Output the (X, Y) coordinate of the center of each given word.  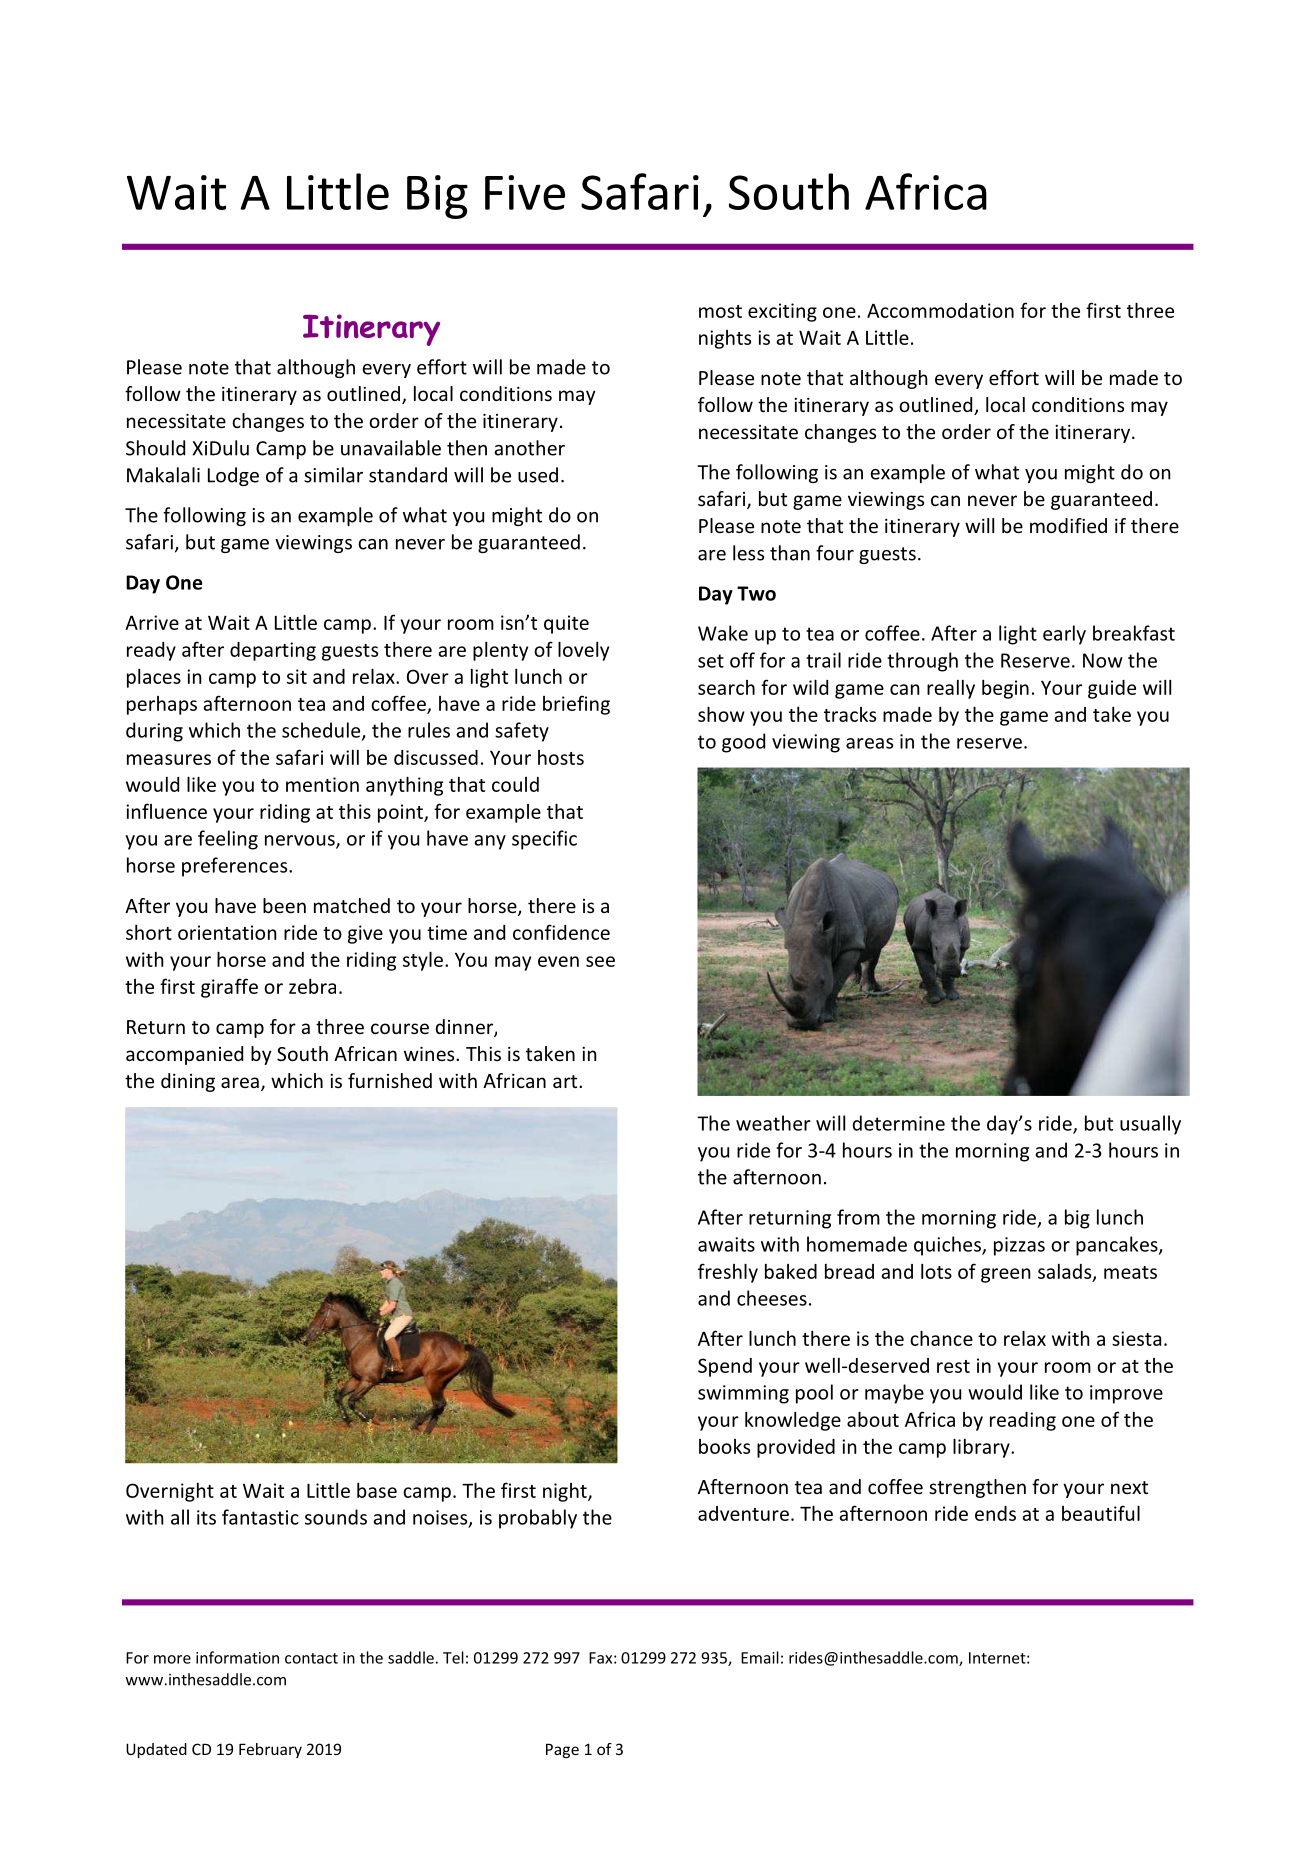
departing (273, 651)
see (600, 961)
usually (1150, 1125)
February (270, 1750)
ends (995, 1513)
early (1064, 635)
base (377, 1490)
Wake (723, 633)
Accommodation (940, 310)
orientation (227, 932)
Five (525, 192)
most (720, 311)
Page (562, 1750)
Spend (725, 1367)
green (1006, 1275)
